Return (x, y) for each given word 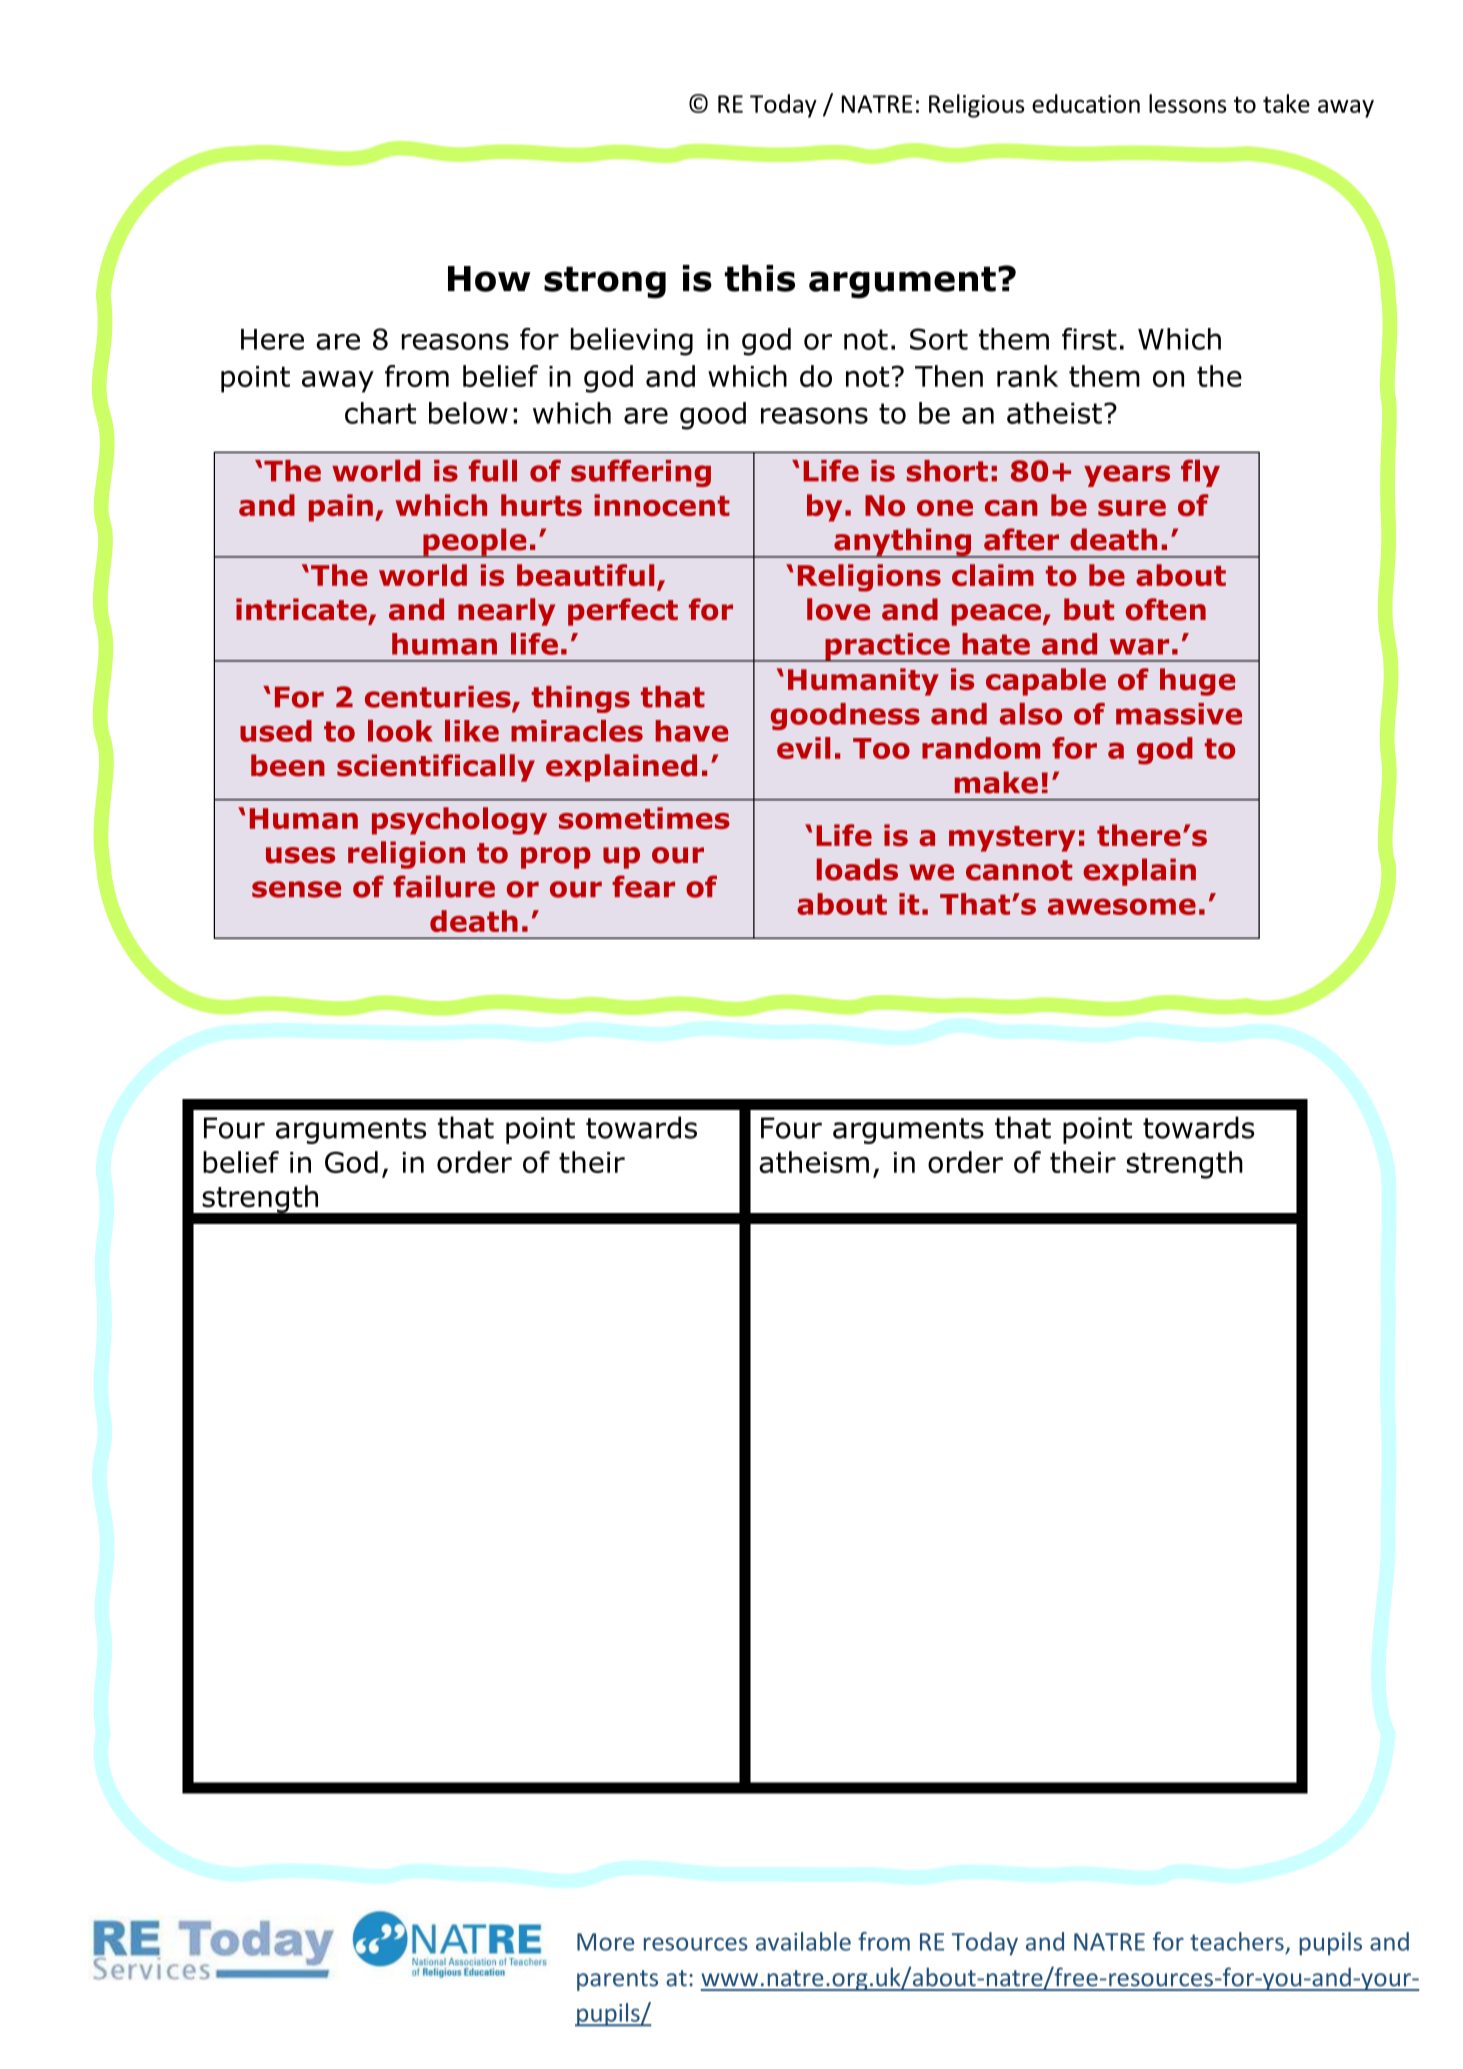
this (760, 278)
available (803, 1941)
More (605, 1942)
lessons (1187, 103)
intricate (301, 609)
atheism (814, 1162)
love (838, 609)
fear (643, 886)
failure (444, 886)
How (489, 279)
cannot (1019, 870)
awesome (1122, 906)
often (1166, 609)
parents (617, 1980)
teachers (1237, 1941)
